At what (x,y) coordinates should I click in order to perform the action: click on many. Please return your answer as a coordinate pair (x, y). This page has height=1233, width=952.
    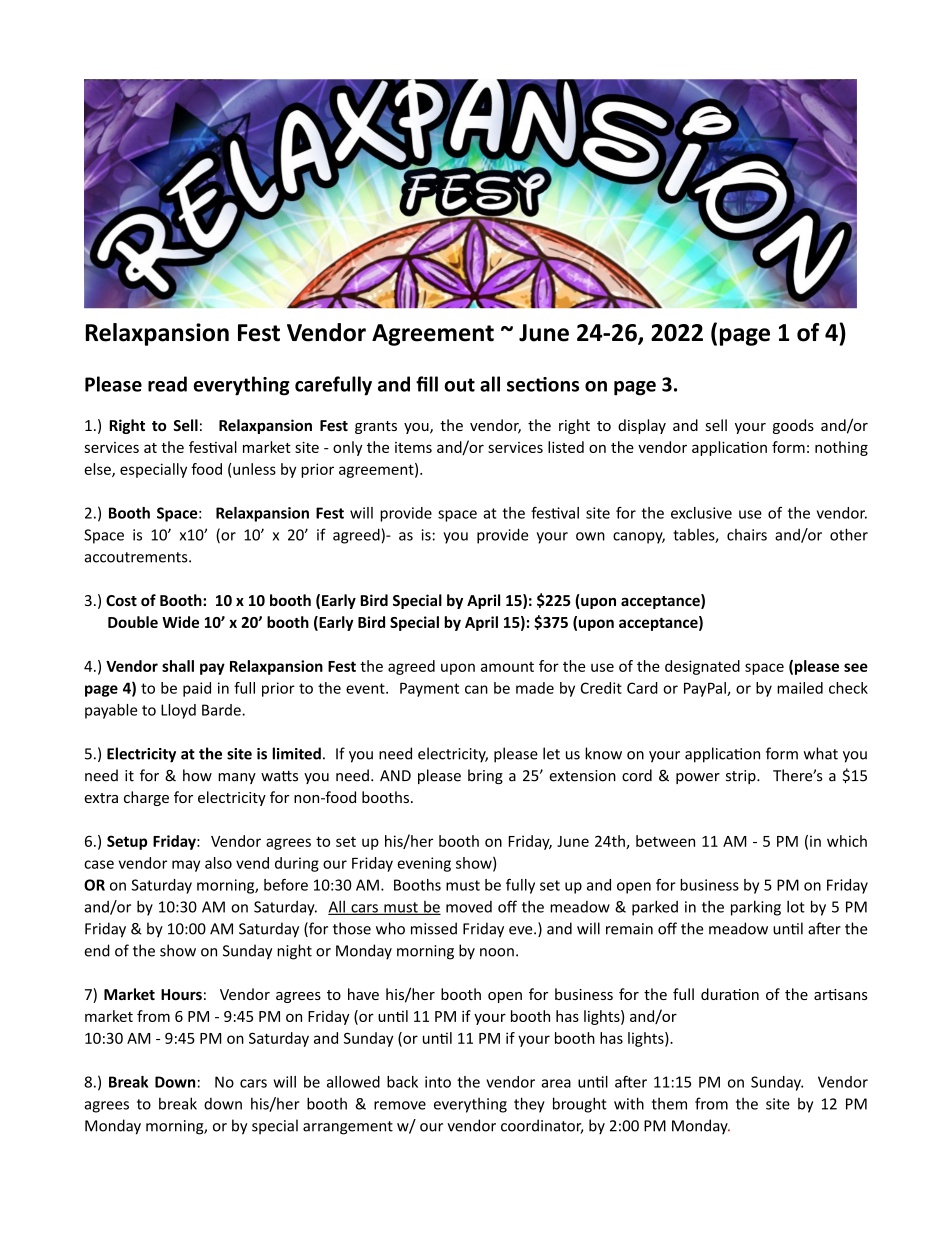
    Looking at the image, I should click on (237, 778).
